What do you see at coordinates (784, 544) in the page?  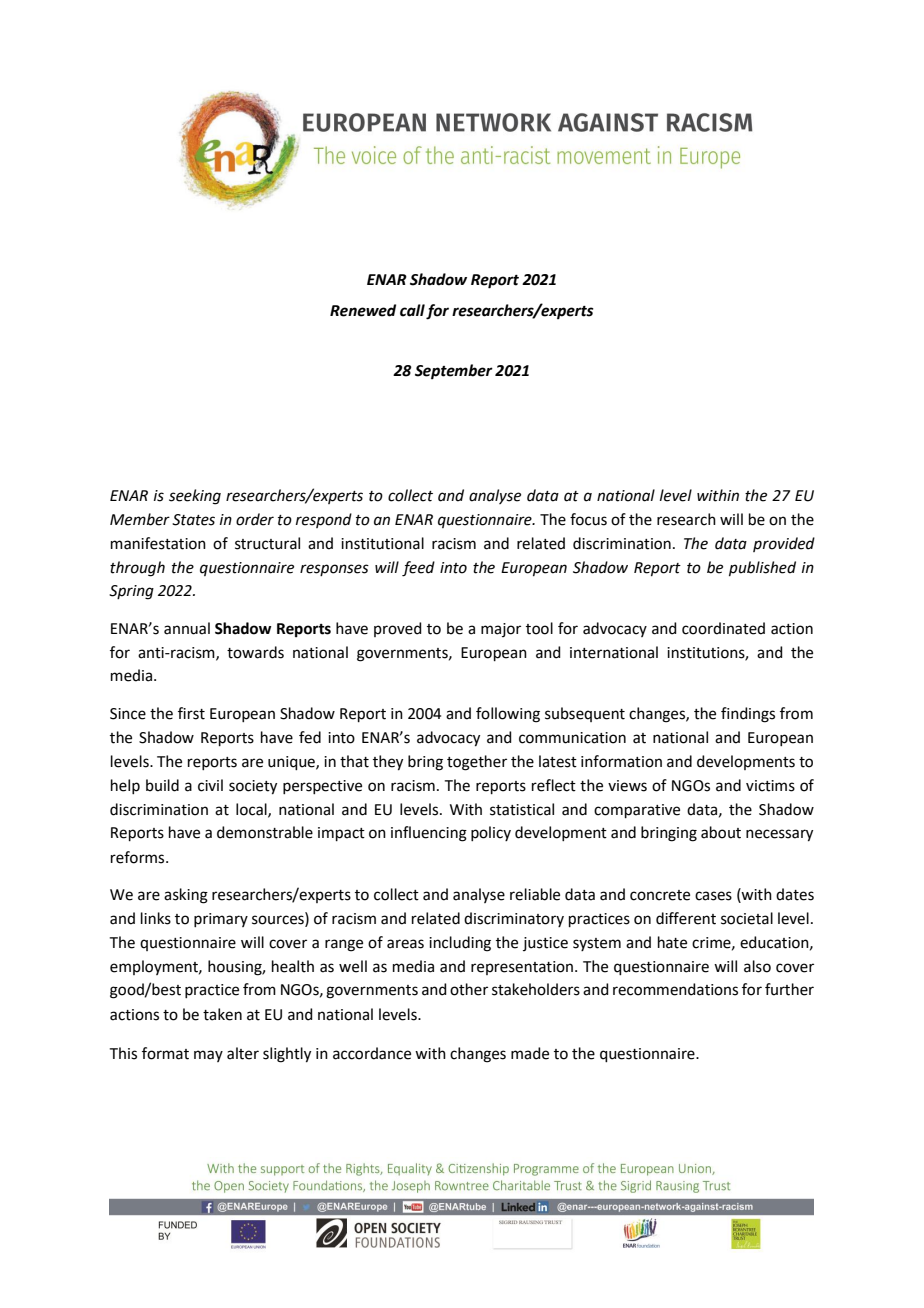 I see `provided` at bounding box center [784, 544].
